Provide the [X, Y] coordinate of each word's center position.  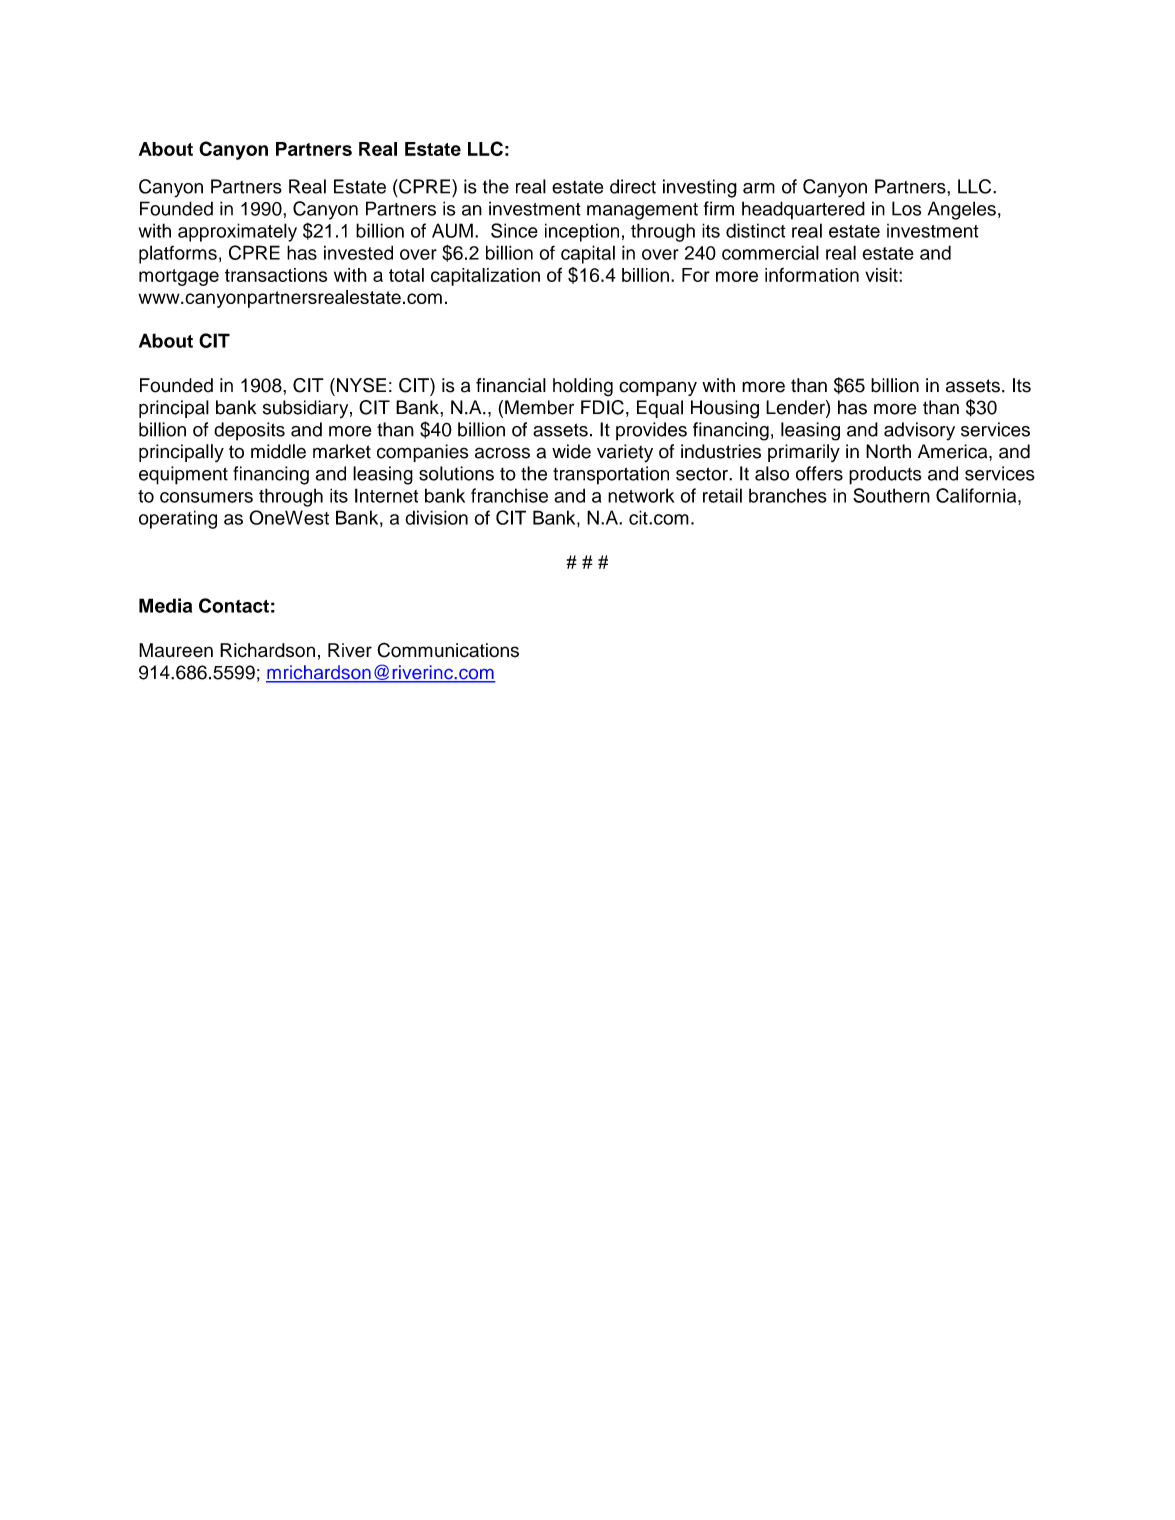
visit [882, 275]
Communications [448, 650]
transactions [276, 275]
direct [633, 186]
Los [907, 208]
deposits [249, 431]
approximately [237, 232]
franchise [509, 495]
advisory [919, 431]
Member [539, 407]
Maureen [176, 650]
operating [178, 519]
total [406, 275]
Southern [891, 495]
